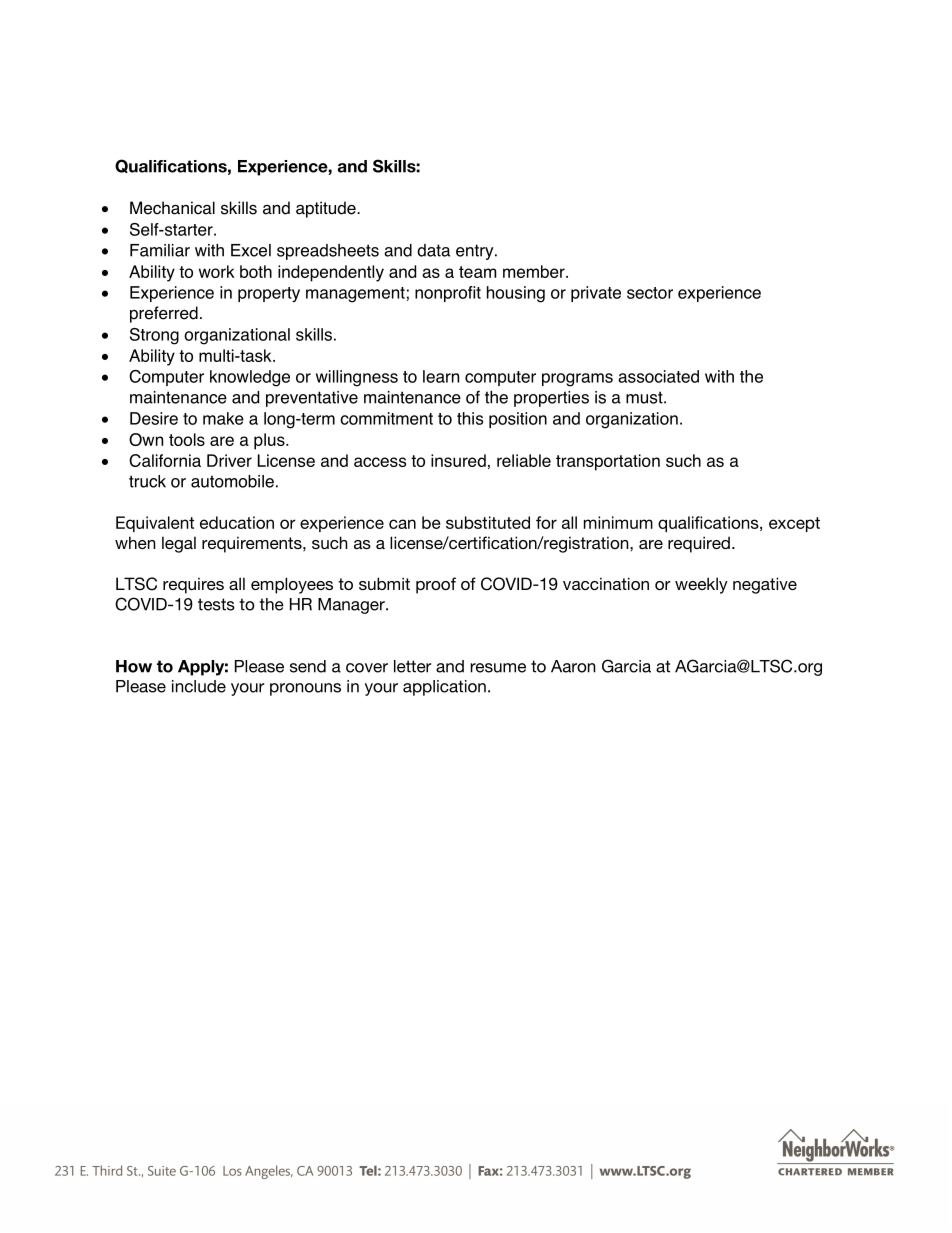 Image resolution: width=952 pixels, height=1233 pixels. What do you see at coordinates (470, 418) in the screenshot?
I see `this` at bounding box center [470, 418].
